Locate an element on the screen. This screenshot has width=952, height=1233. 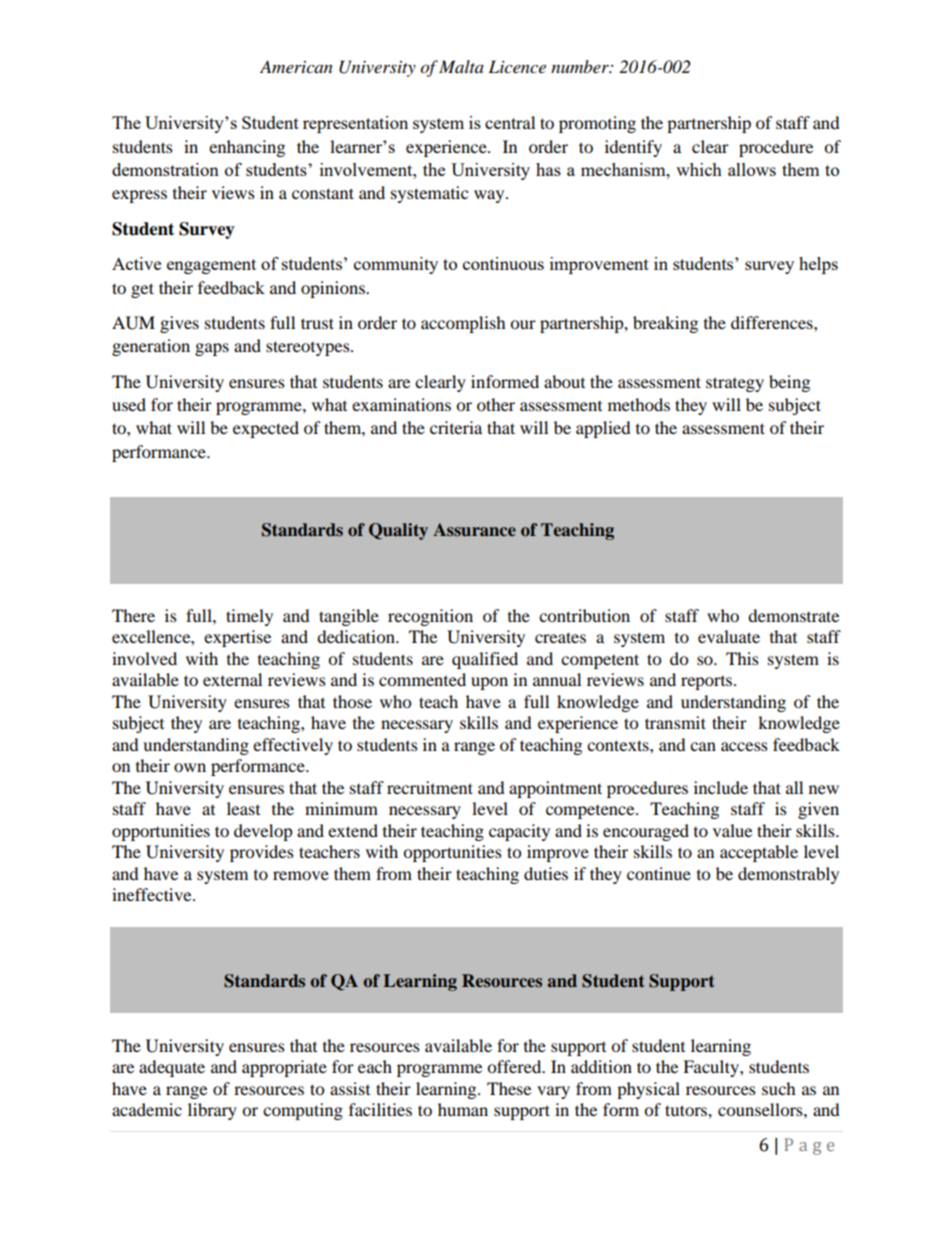
expected is located at coordinates (266, 429).
